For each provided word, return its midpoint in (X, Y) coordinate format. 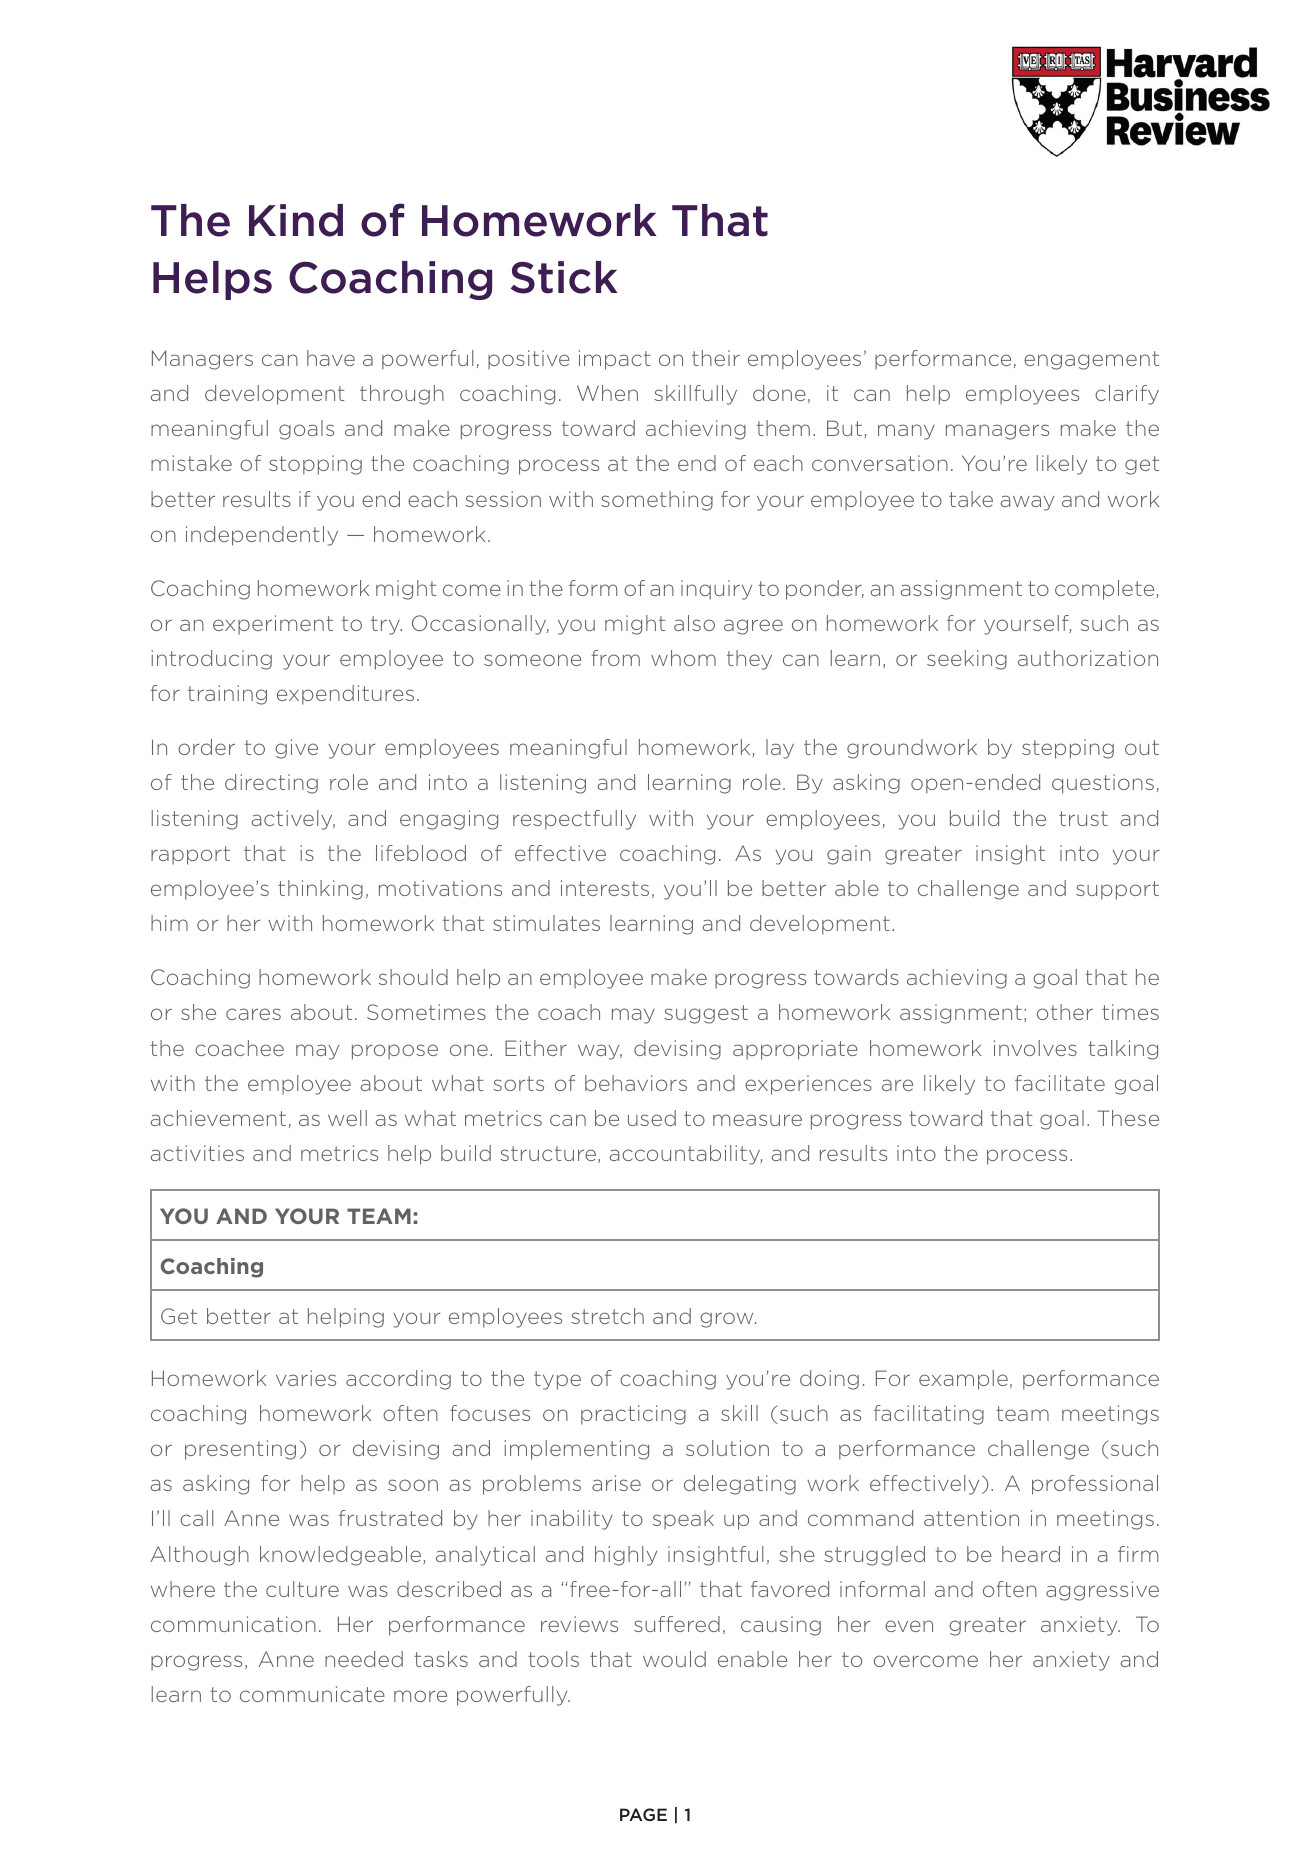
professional (1095, 1485)
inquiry (716, 590)
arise (616, 1483)
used (652, 1118)
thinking (320, 890)
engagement (1091, 360)
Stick (564, 277)
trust (1083, 818)
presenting (240, 1450)
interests (605, 888)
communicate (312, 1694)
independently (262, 536)
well (347, 1118)
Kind (296, 220)
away (1027, 503)
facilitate (1060, 1083)
